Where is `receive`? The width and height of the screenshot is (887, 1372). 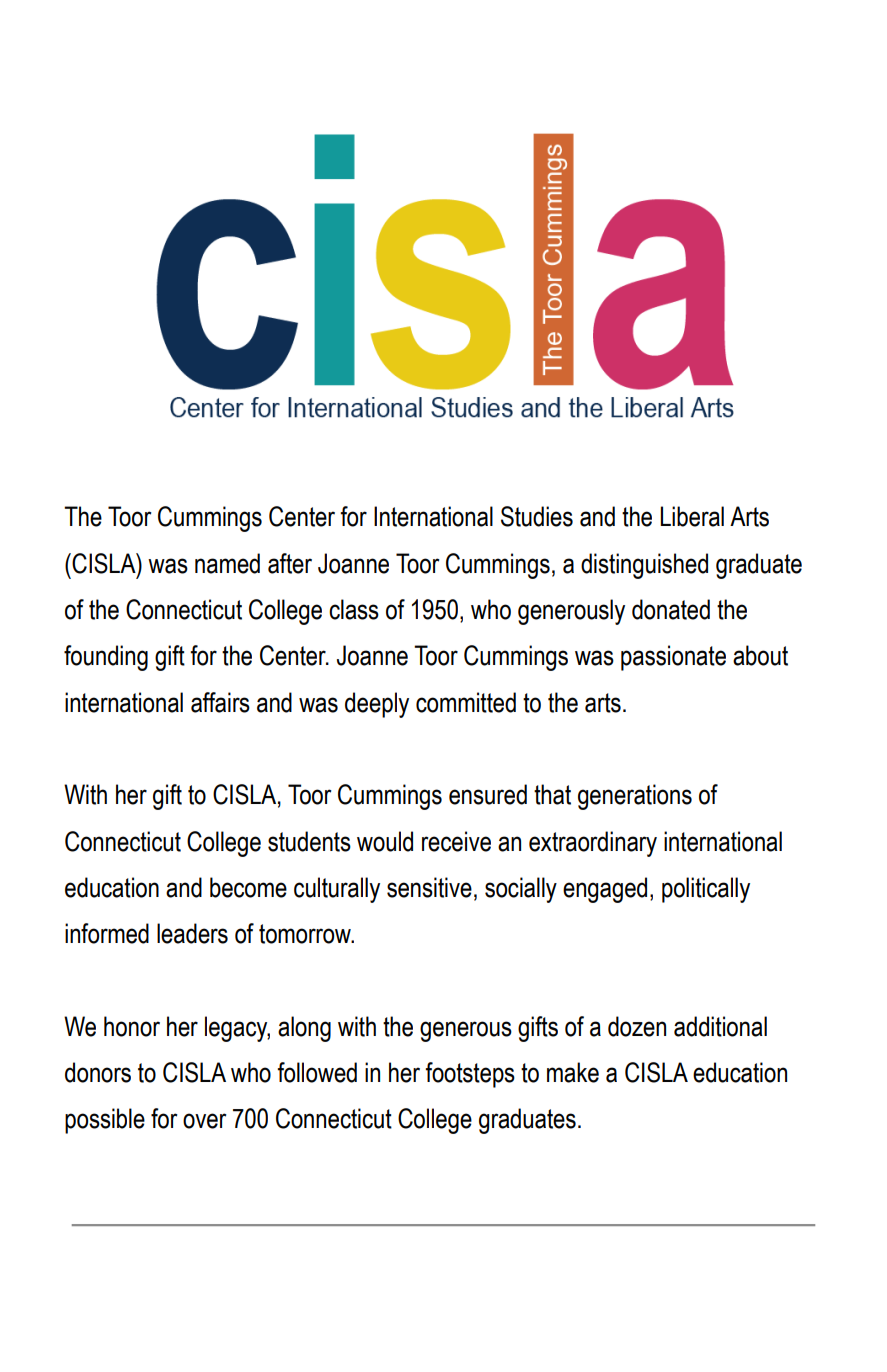
receive is located at coordinates (456, 841).
